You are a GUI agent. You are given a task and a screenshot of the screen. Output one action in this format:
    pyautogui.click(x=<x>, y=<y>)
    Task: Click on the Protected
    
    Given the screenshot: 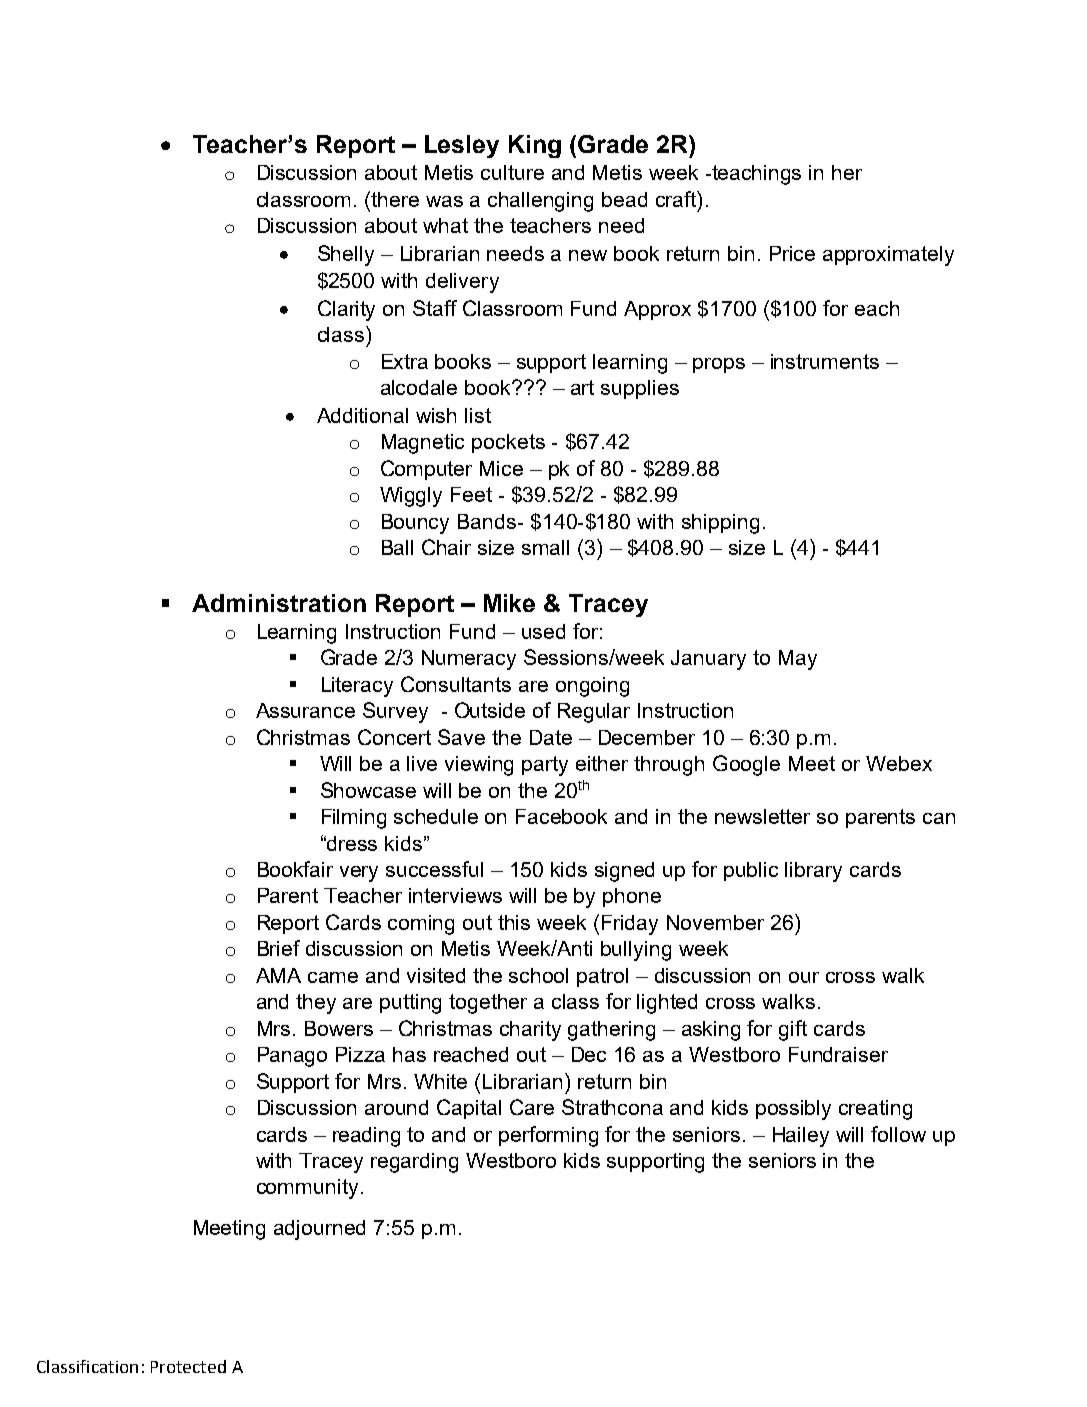 What is the action you would take?
    pyautogui.click(x=188, y=1366)
